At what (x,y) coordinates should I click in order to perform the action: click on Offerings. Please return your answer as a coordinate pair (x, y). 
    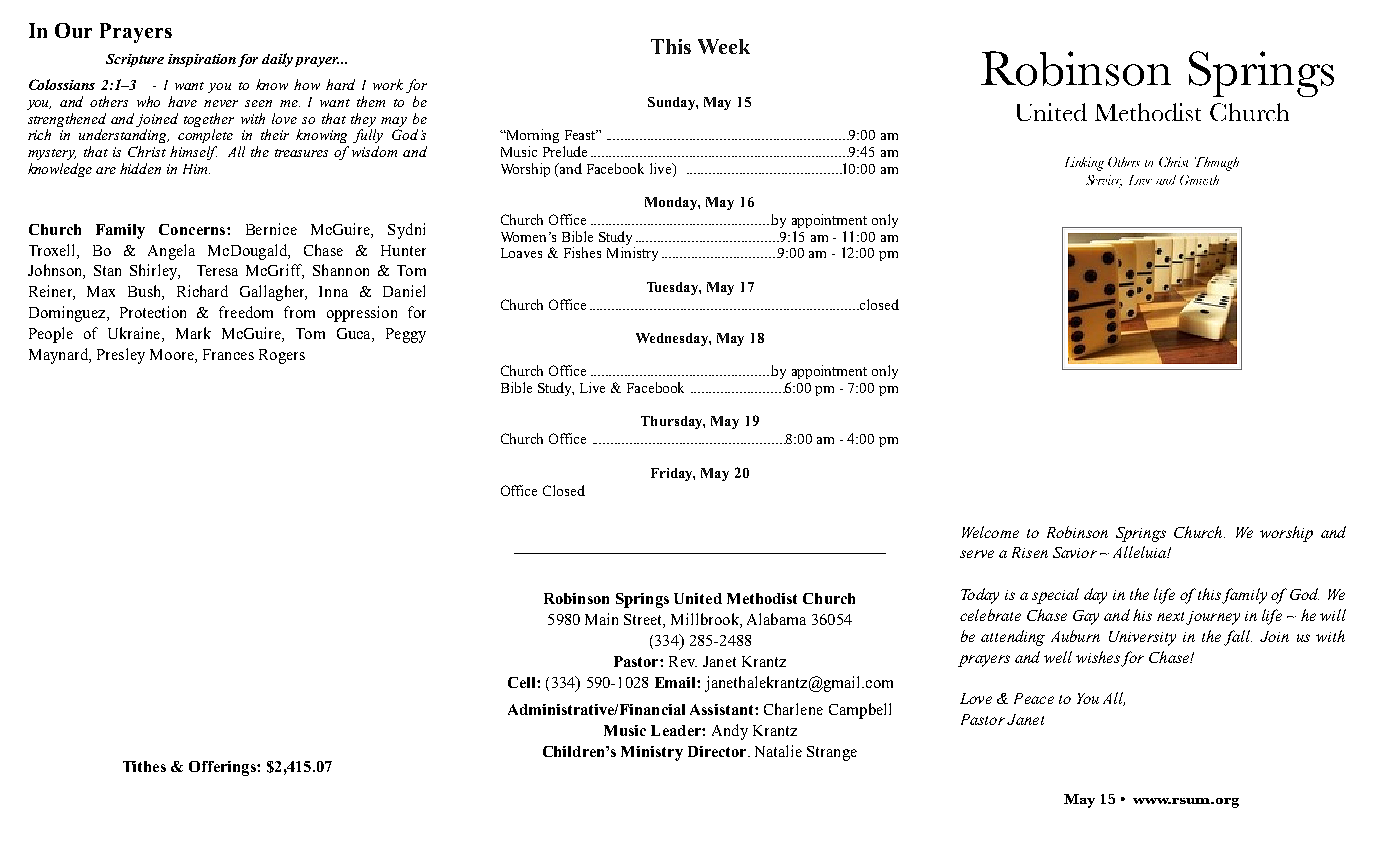
    Looking at the image, I should click on (223, 768).
